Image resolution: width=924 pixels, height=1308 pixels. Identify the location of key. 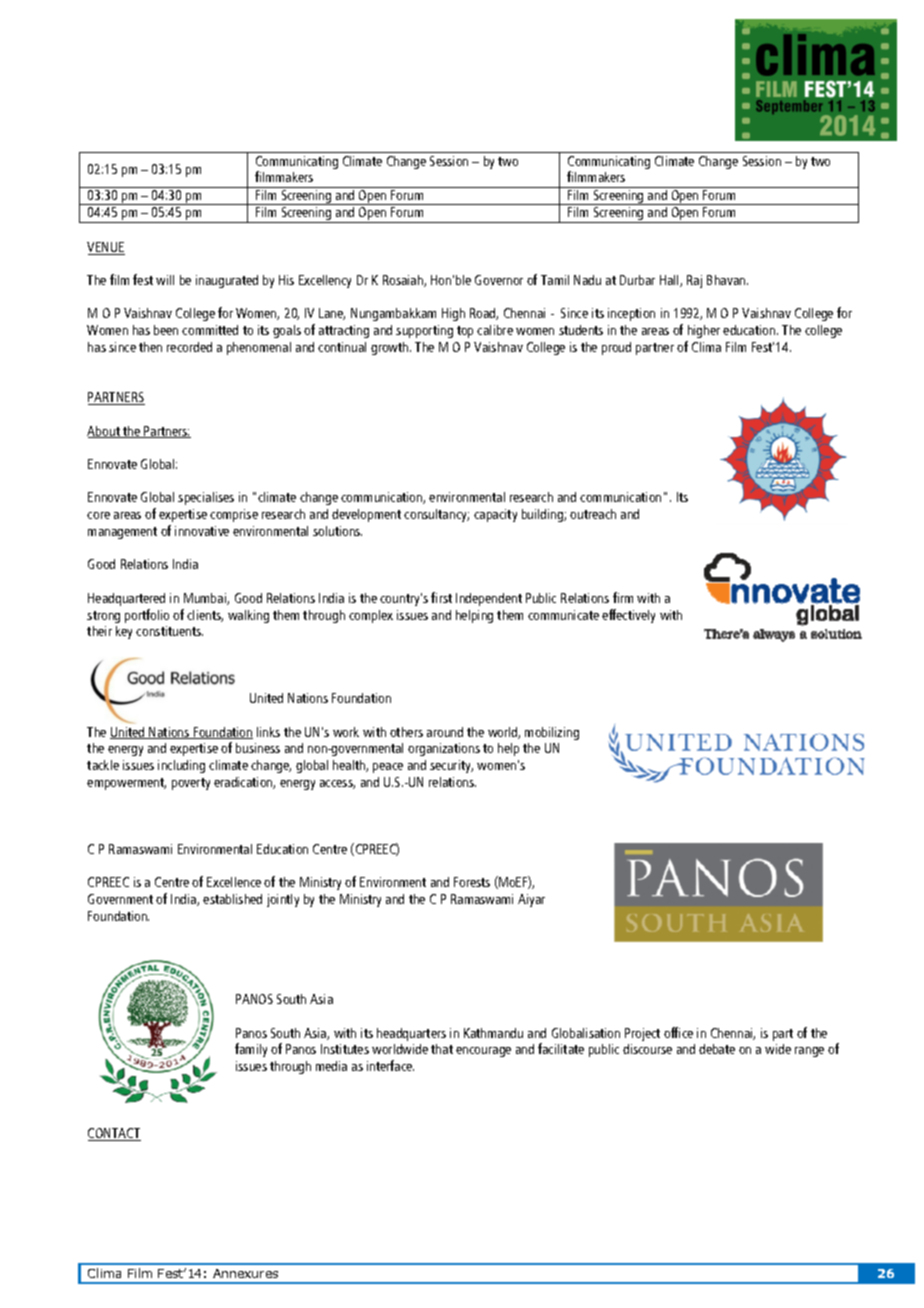
(124, 632).
